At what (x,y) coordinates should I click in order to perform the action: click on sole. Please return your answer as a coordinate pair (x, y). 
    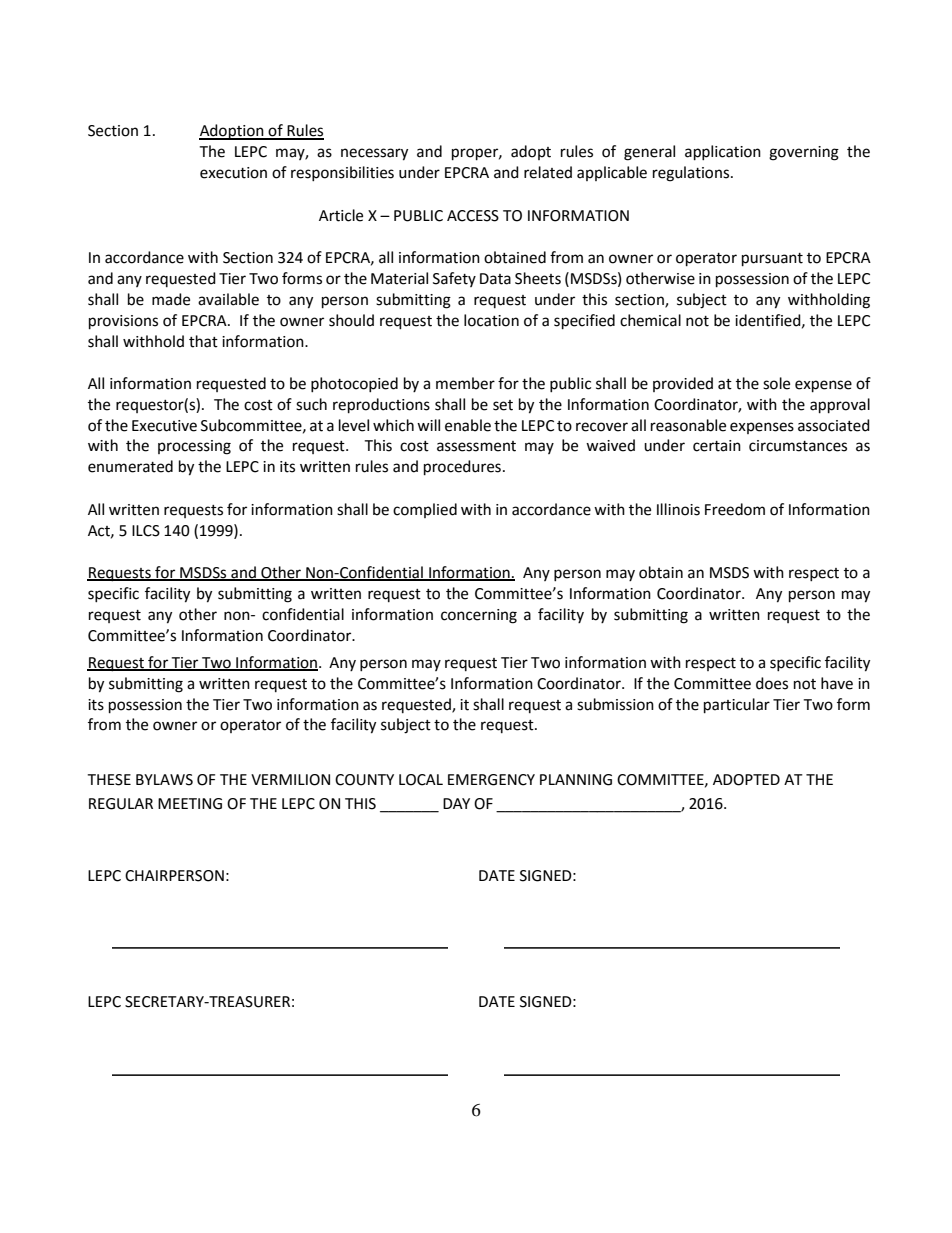
    Looking at the image, I should click on (776, 383).
